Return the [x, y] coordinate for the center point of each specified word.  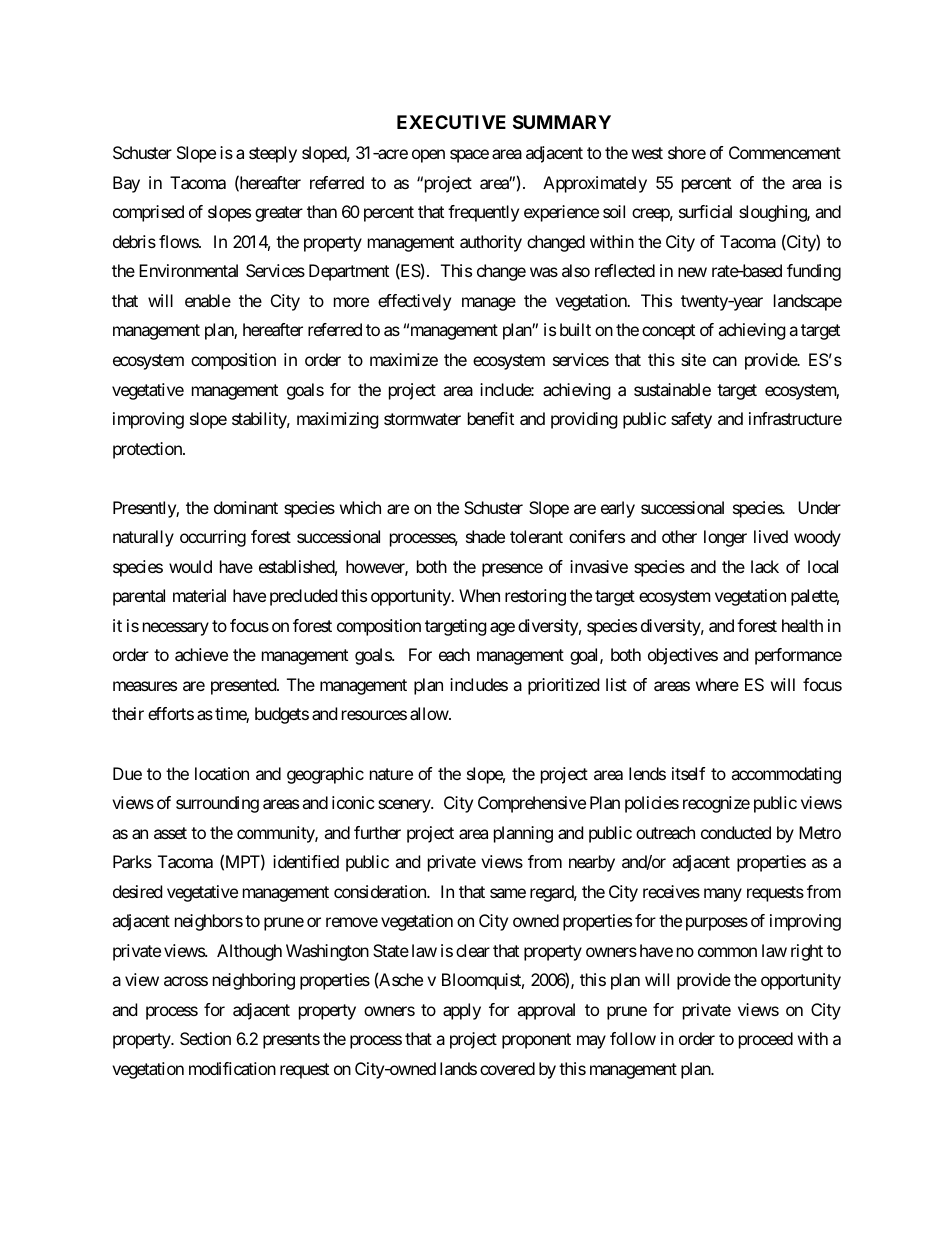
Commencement [785, 152]
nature [391, 774]
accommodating [786, 775]
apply [462, 1011]
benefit [491, 418]
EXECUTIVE [451, 122]
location [222, 773]
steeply [273, 154]
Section [205, 1038]
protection [148, 450]
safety [691, 420]
